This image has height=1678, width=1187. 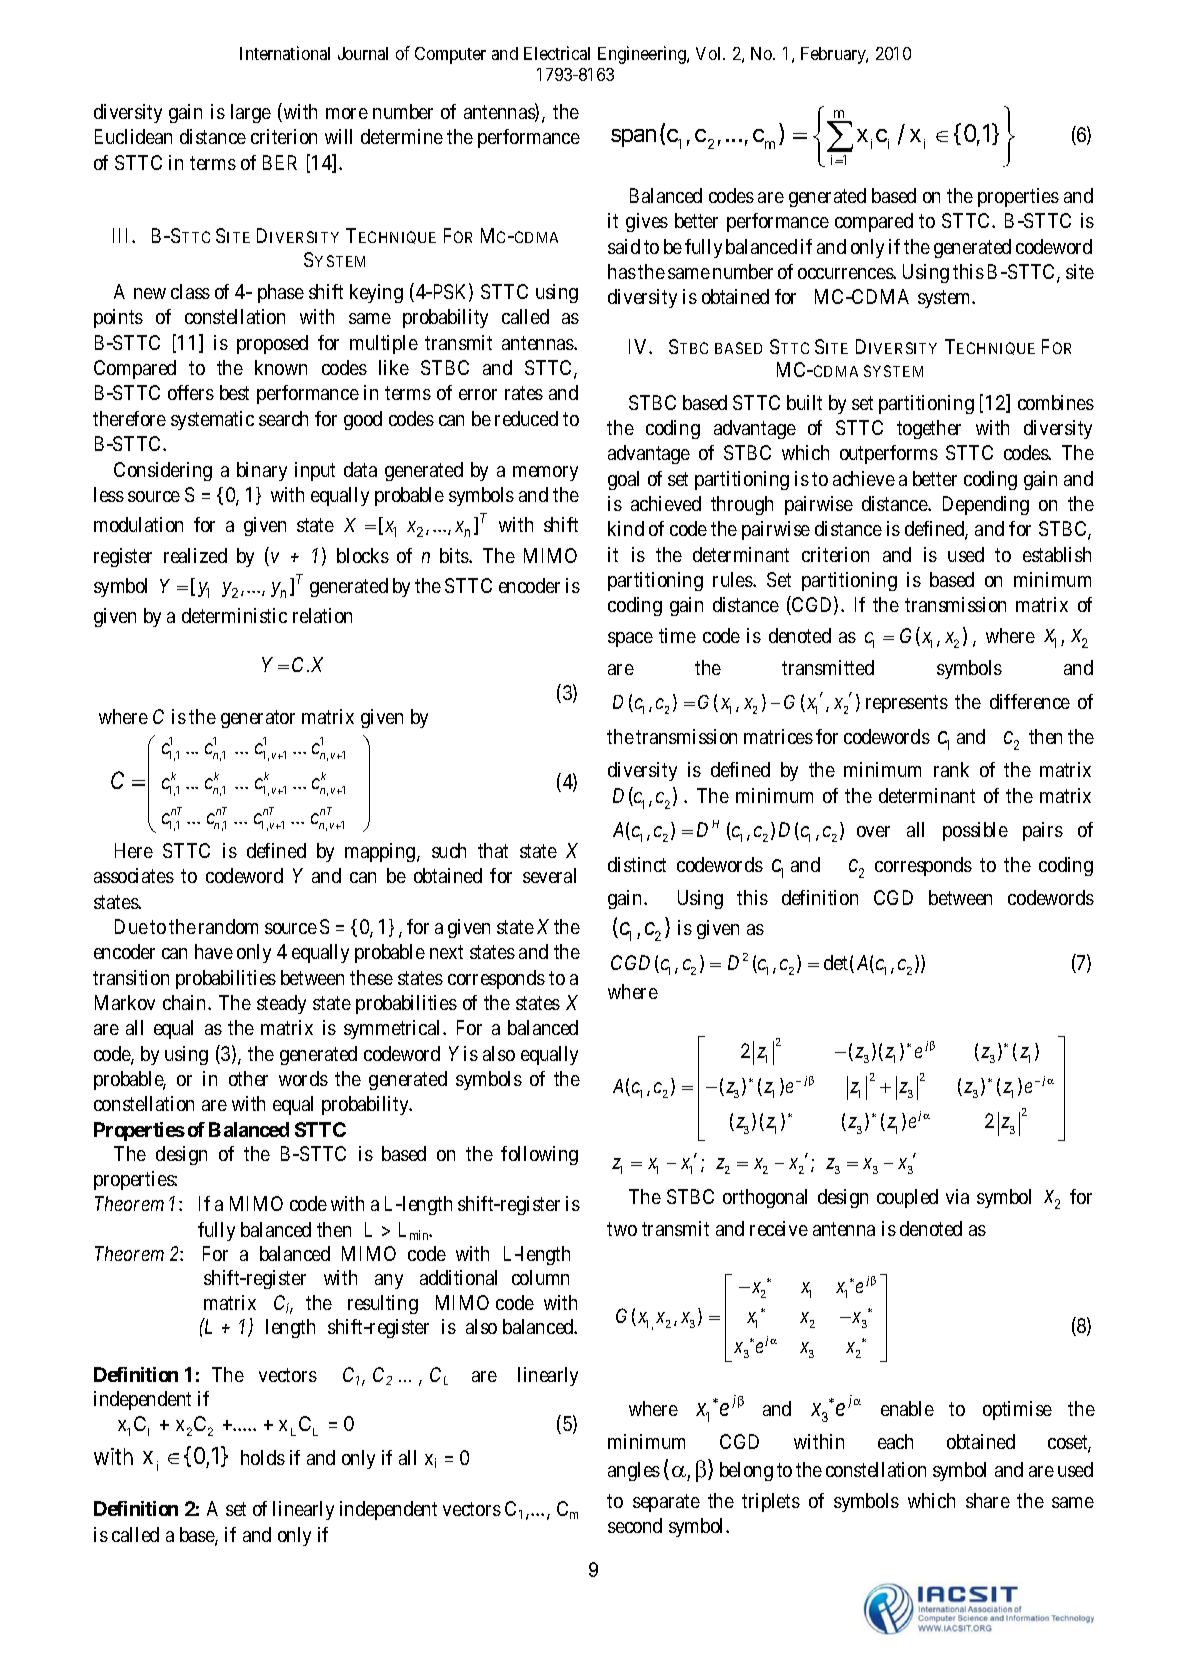 I want to click on holds, so click(x=263, y=1457).
